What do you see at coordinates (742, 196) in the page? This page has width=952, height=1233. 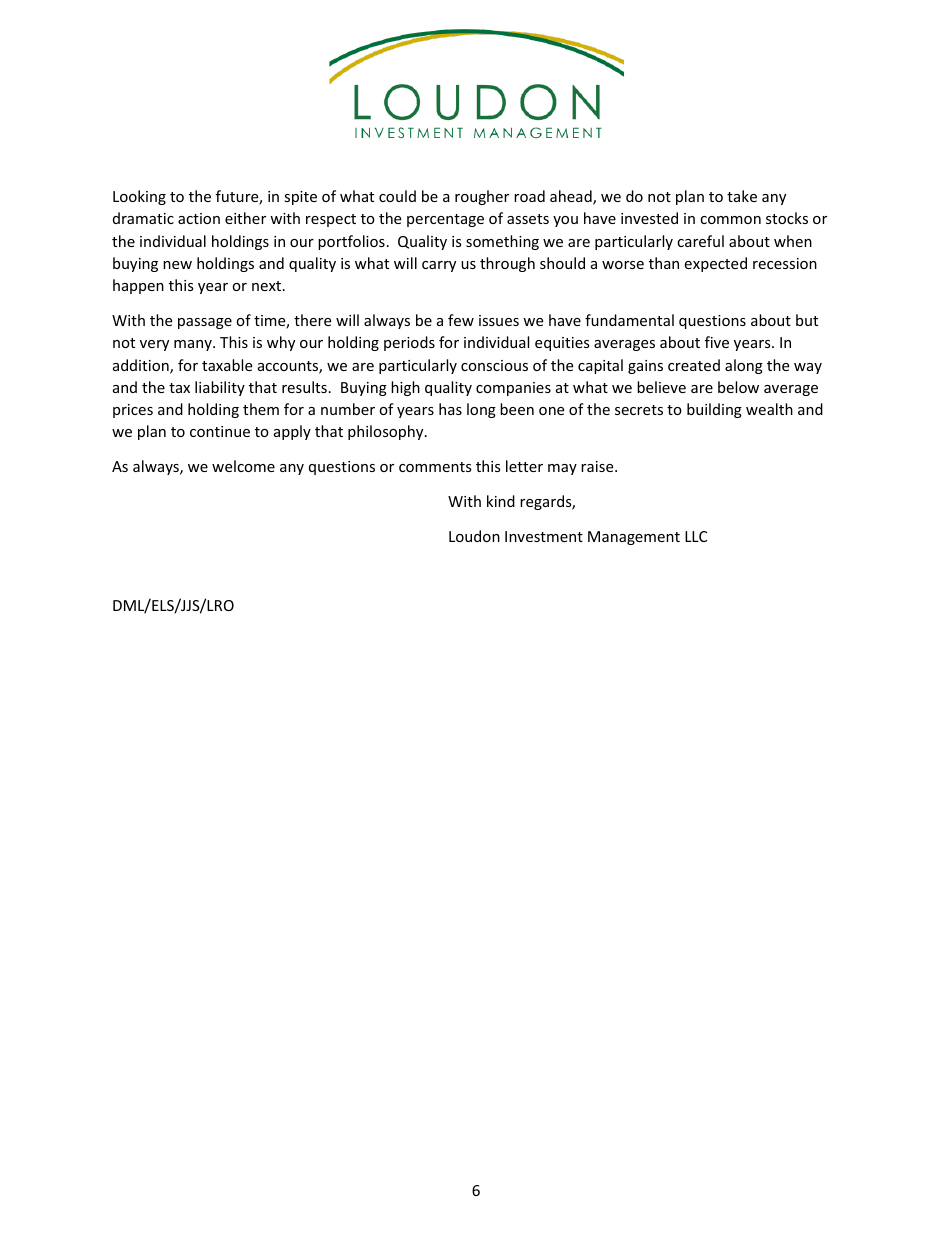 I see `take` at bounding box center [742, 196].
